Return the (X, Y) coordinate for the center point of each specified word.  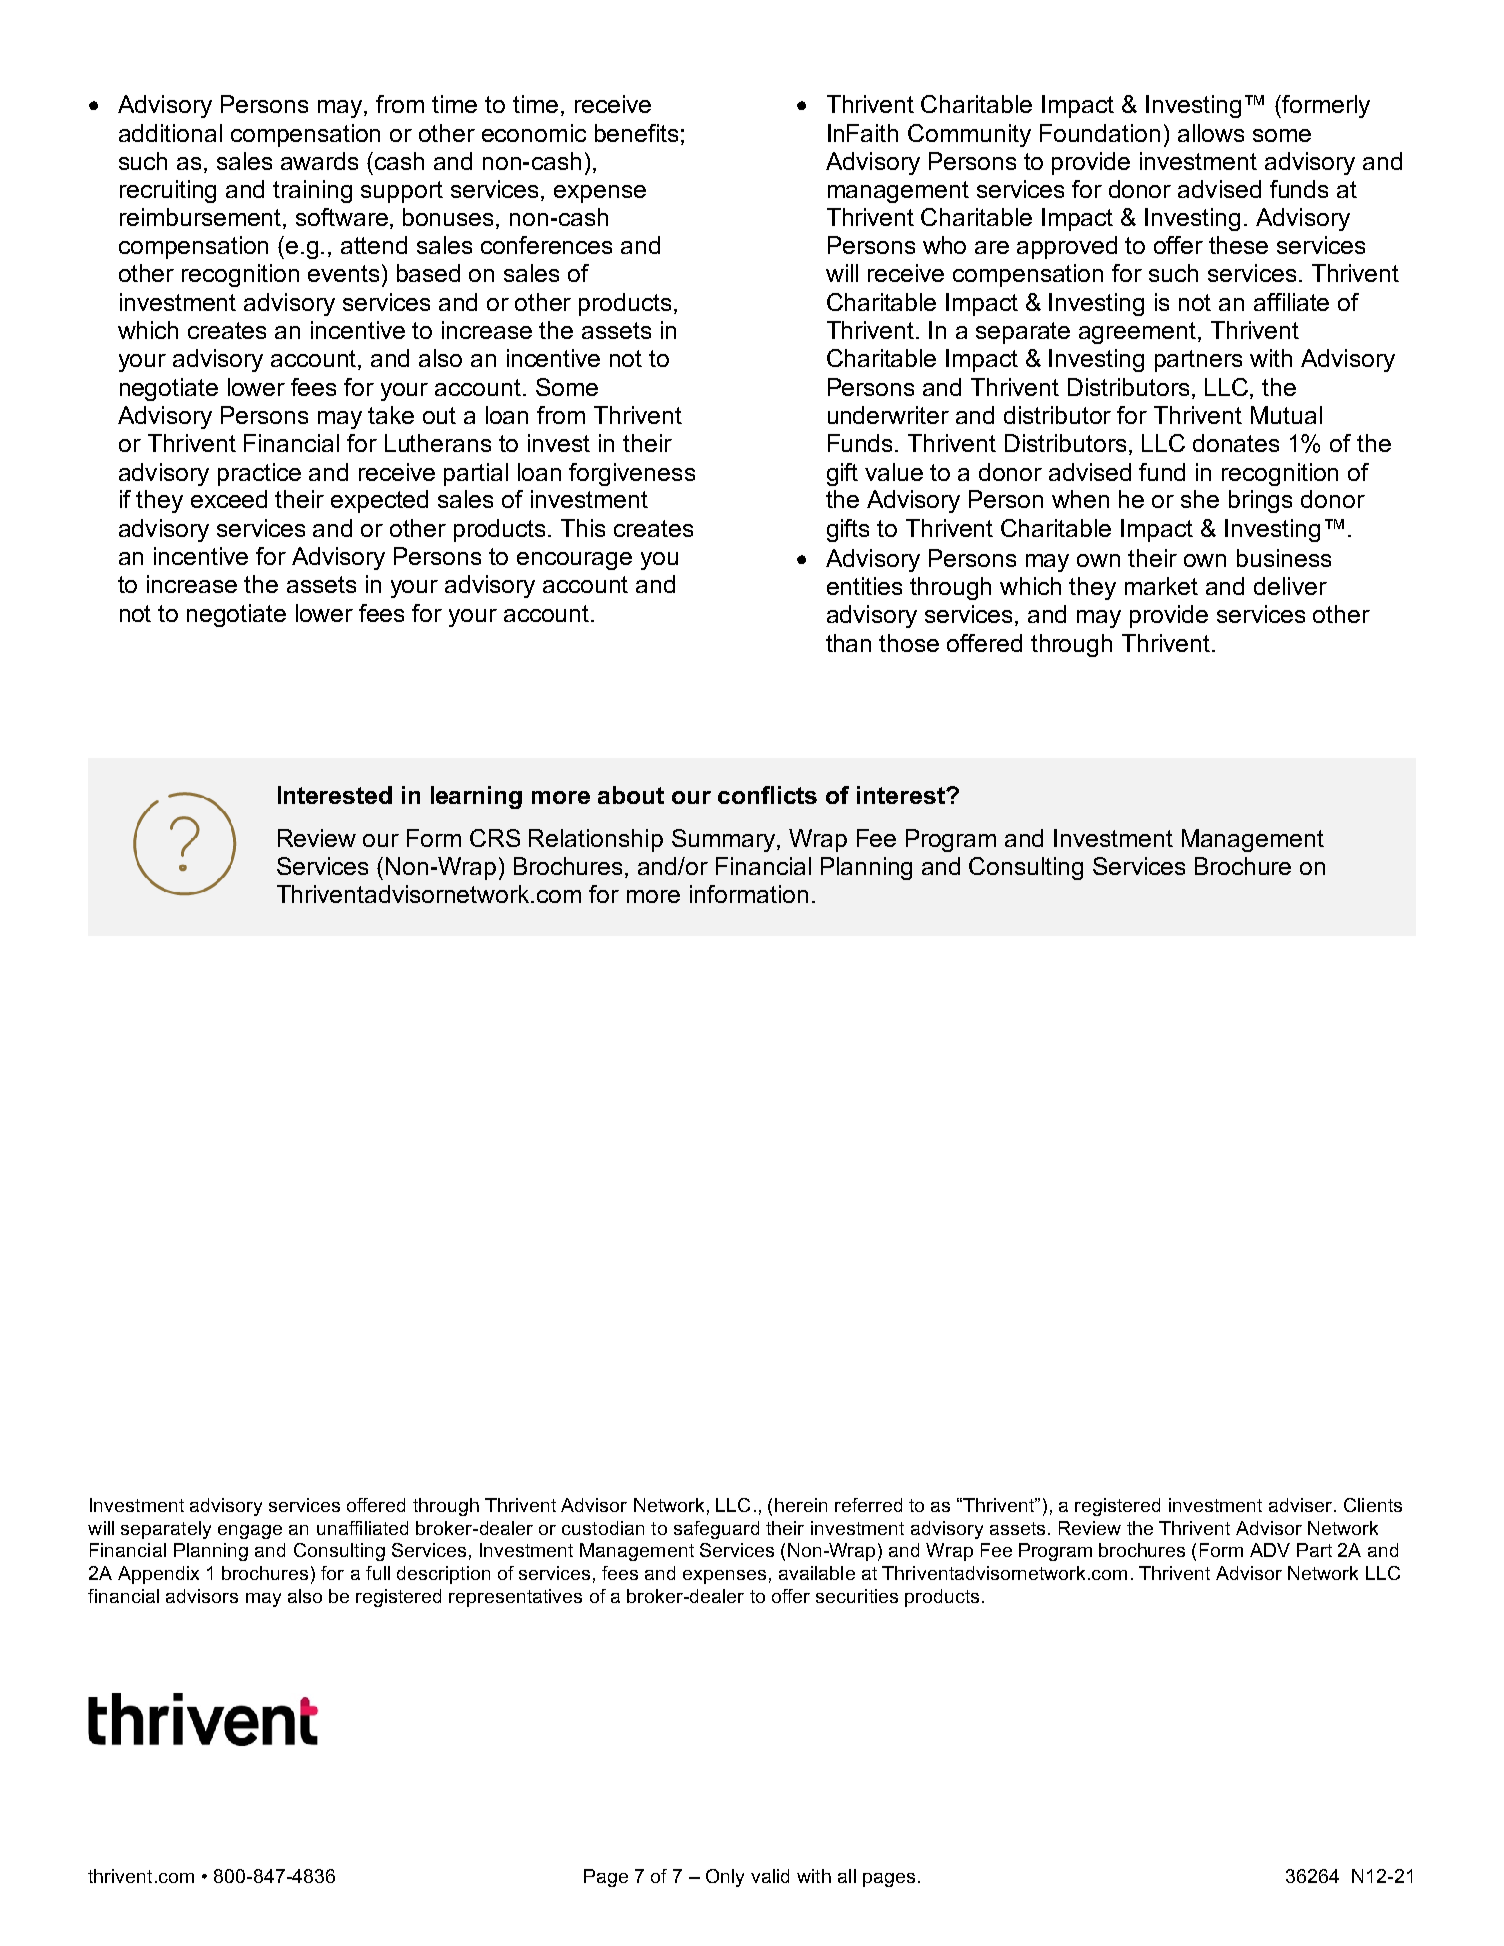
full (378, 1573)
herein (801, 1505)
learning (476, 797)
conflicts (767, 795)
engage (250, 1532)
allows (1211, 133)
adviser (1300, 1505)
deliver (1290, 586)
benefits (636, 133)
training (312, 191)
